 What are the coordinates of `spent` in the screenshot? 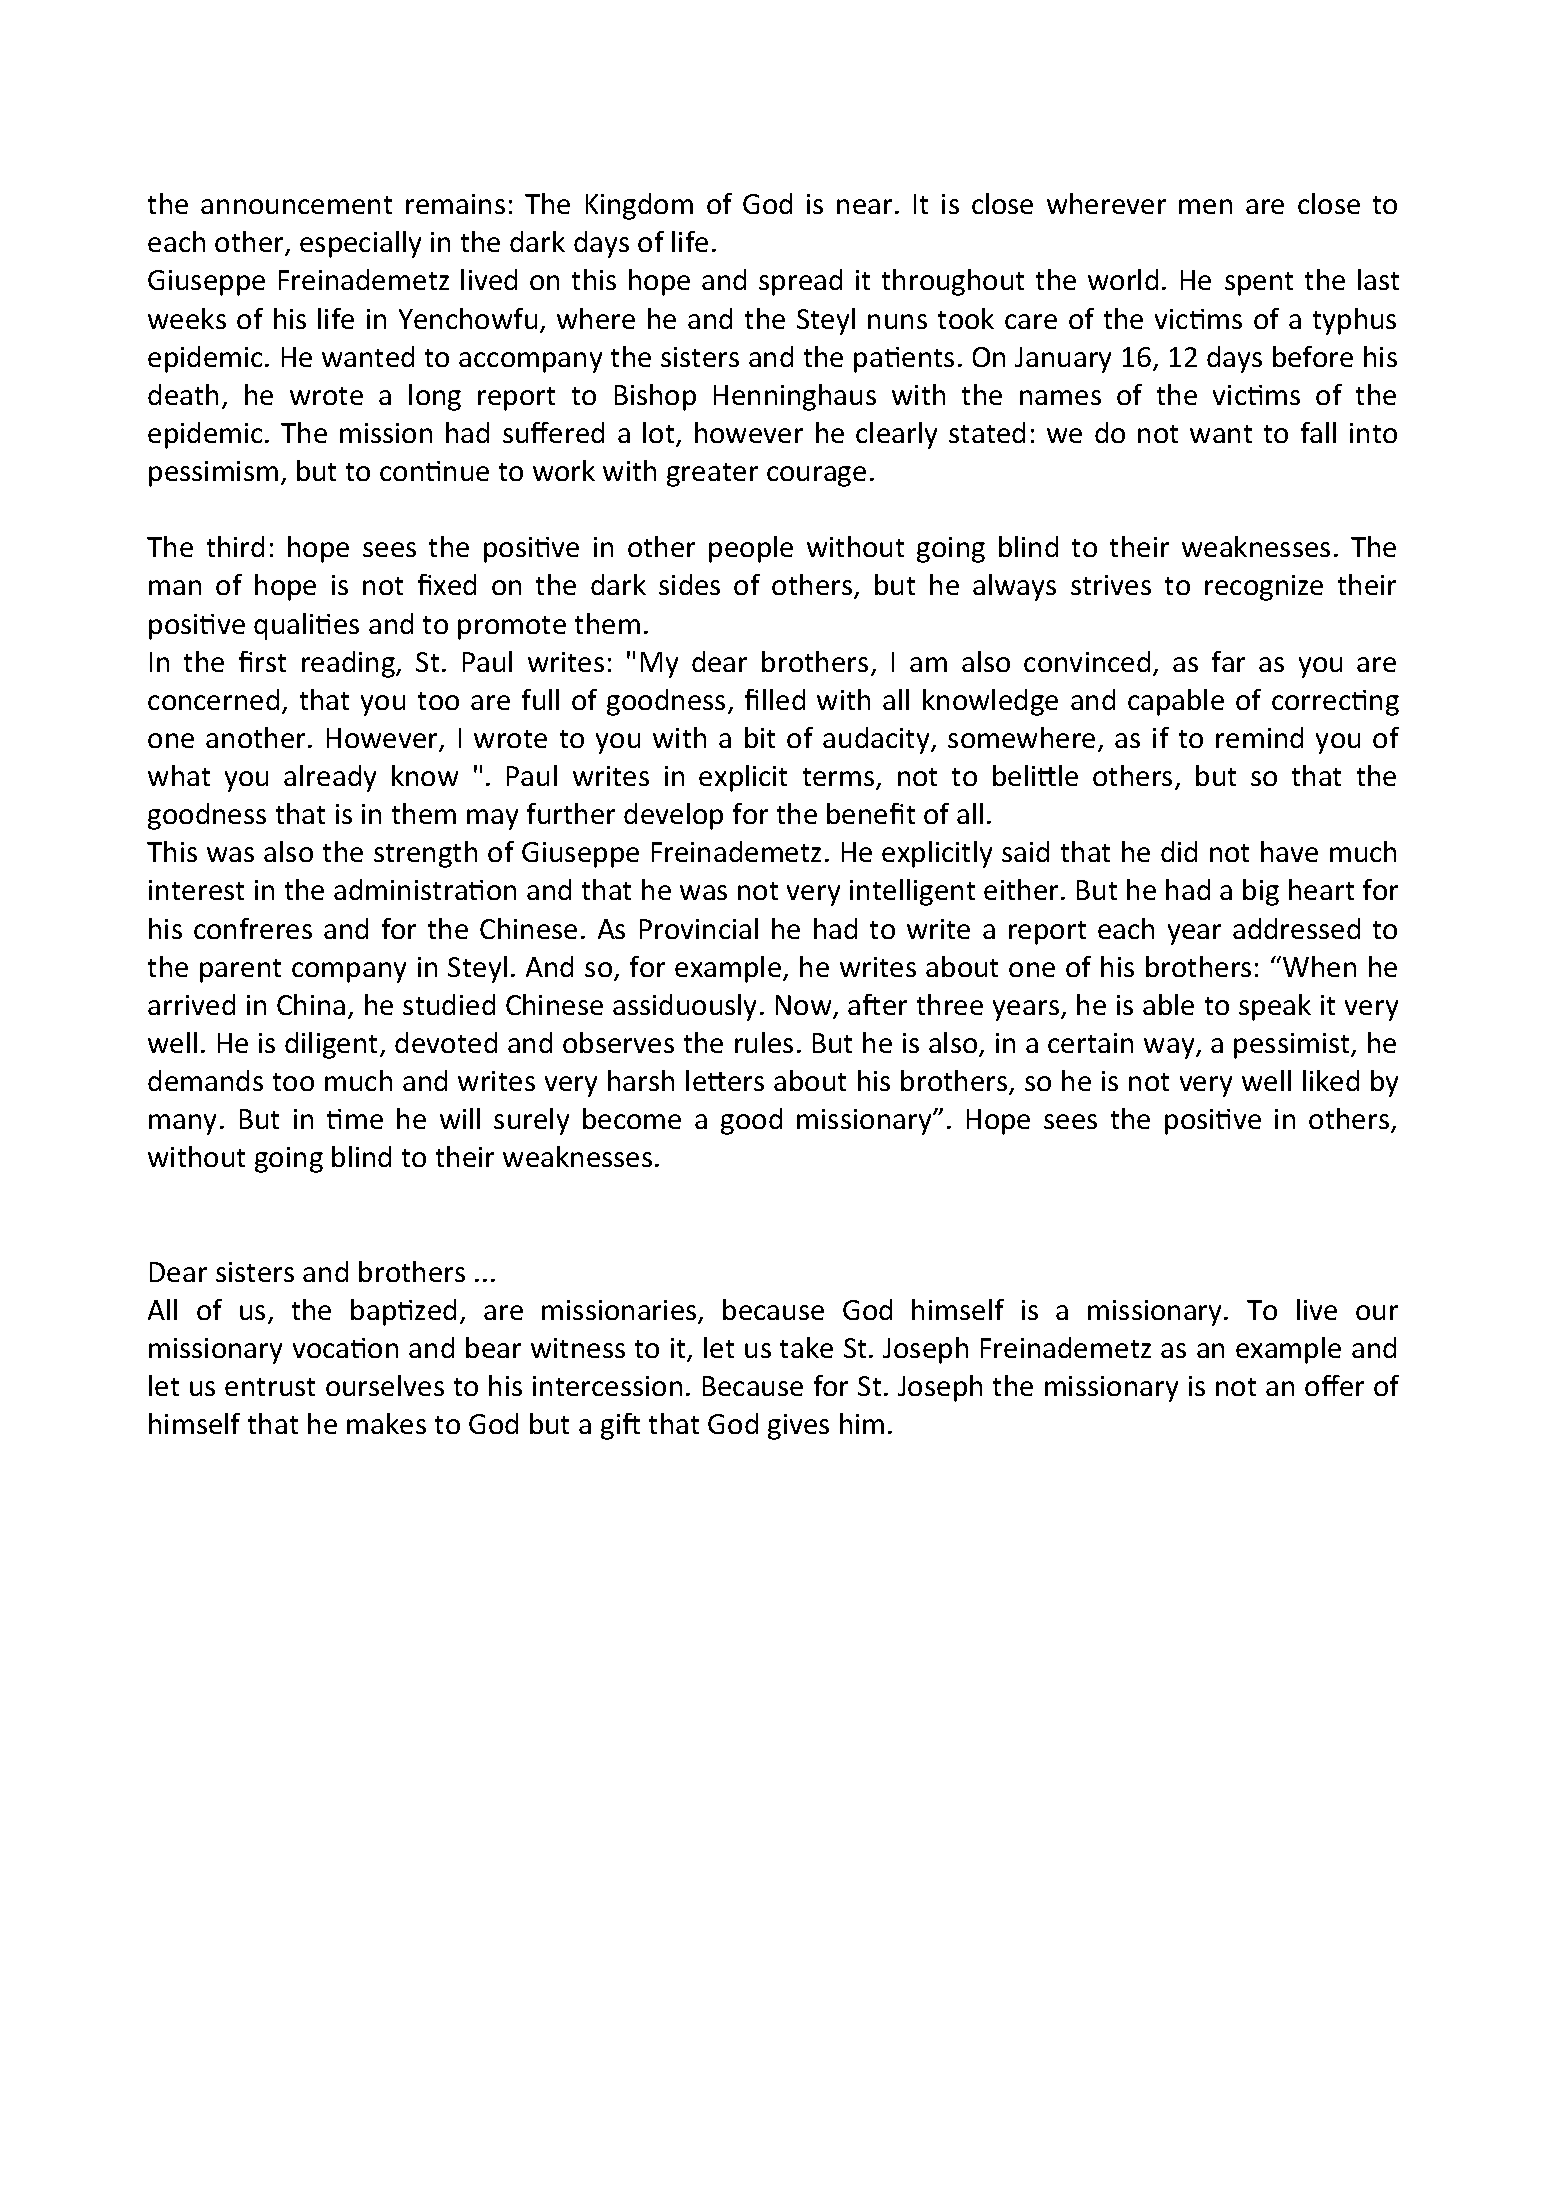 It's located at (1259, 284).
